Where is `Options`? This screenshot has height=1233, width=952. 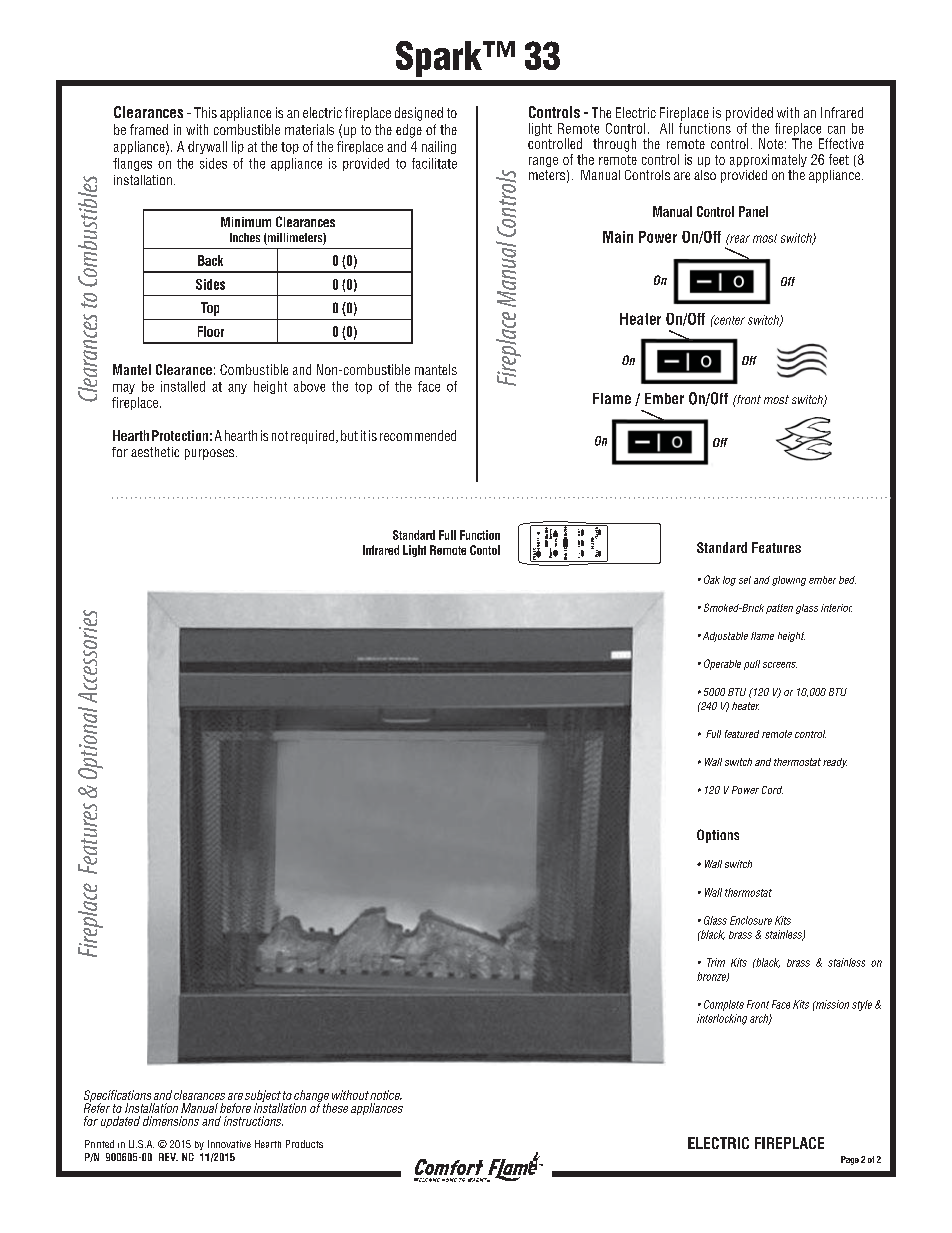
Options is located at coordinates (718, 836).
